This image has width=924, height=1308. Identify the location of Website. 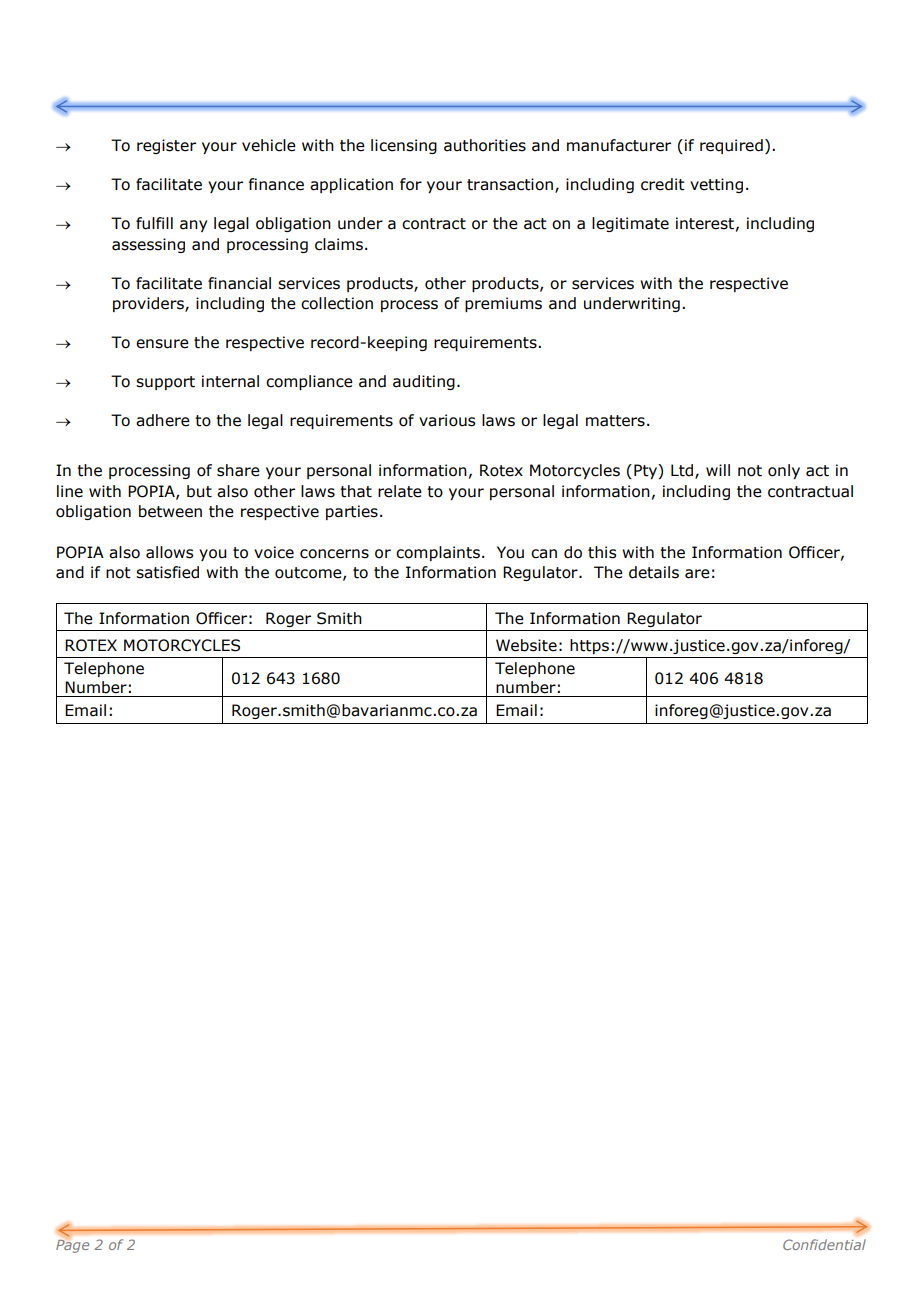
(526, 645).
